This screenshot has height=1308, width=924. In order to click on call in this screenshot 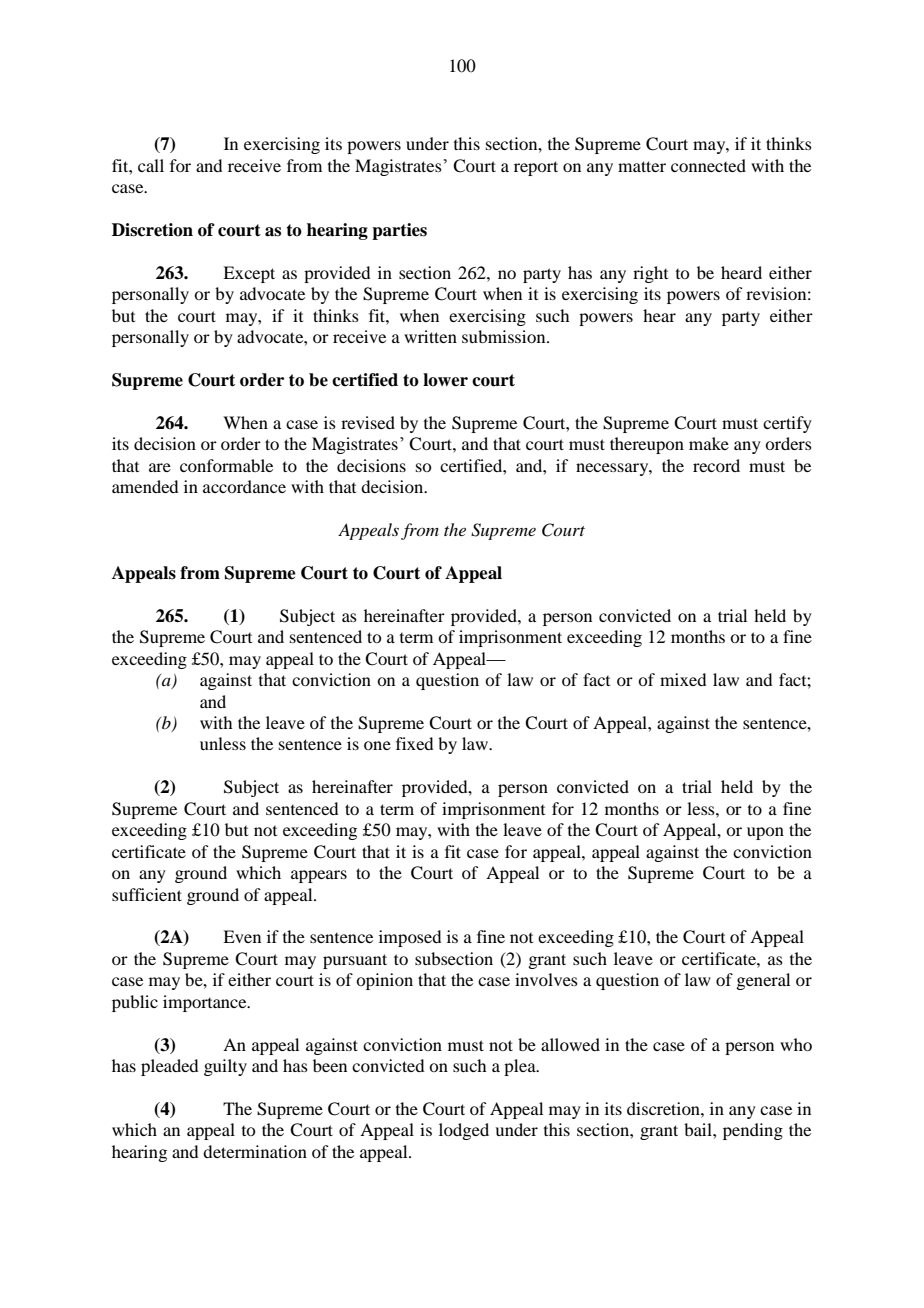, I will do `click(151, 165)`.
